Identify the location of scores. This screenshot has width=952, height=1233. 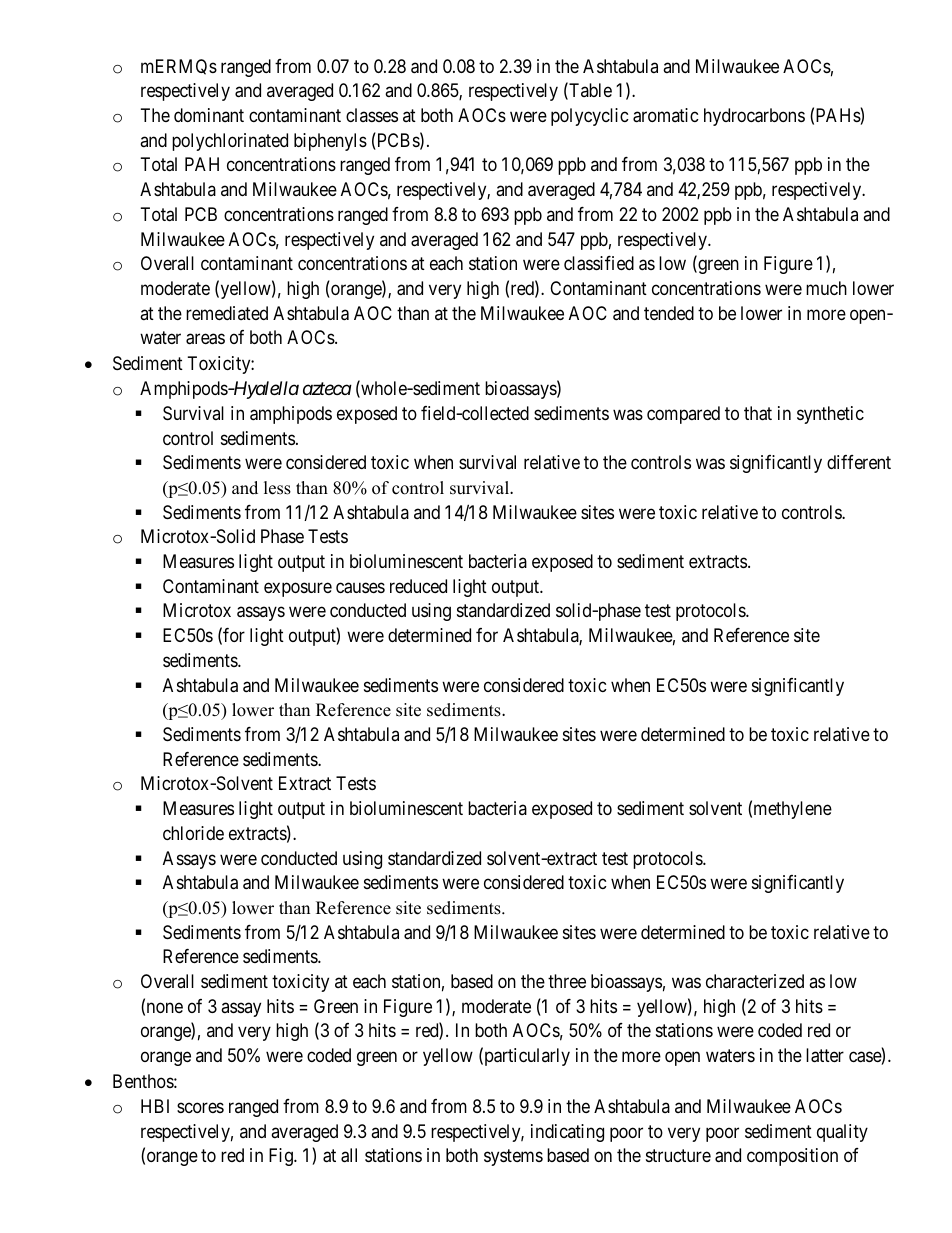
(200, 1107).
